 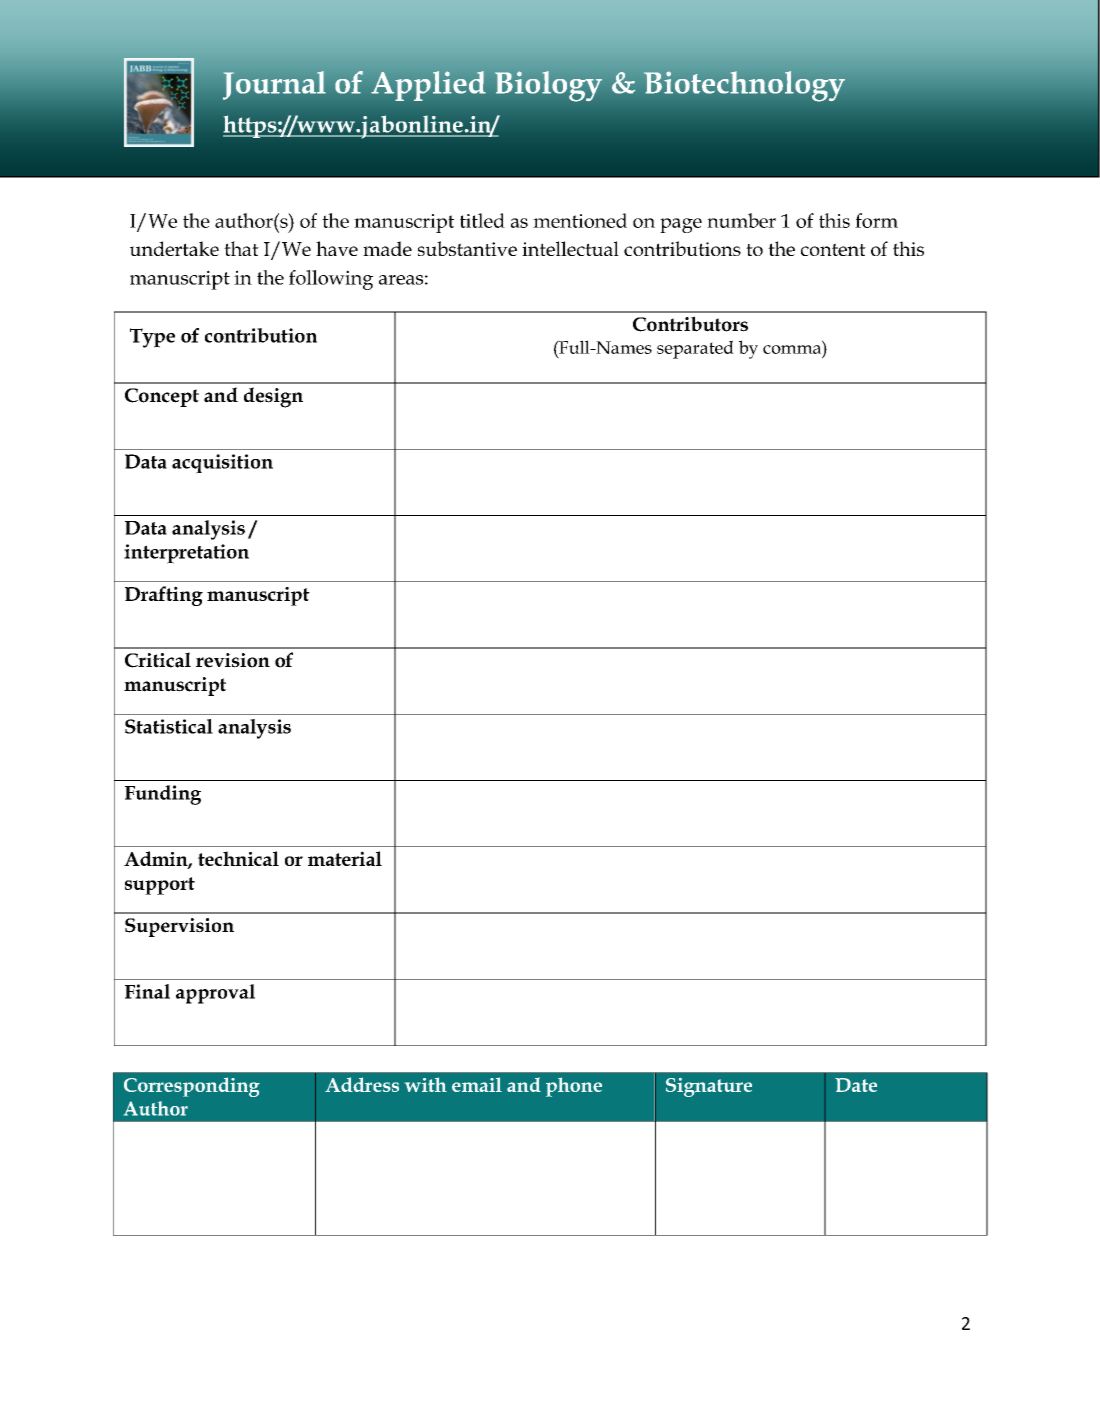 What do you see at coordinates (833, 249) in the screenshot?
I see `content` at bounding box center [833, 249].
